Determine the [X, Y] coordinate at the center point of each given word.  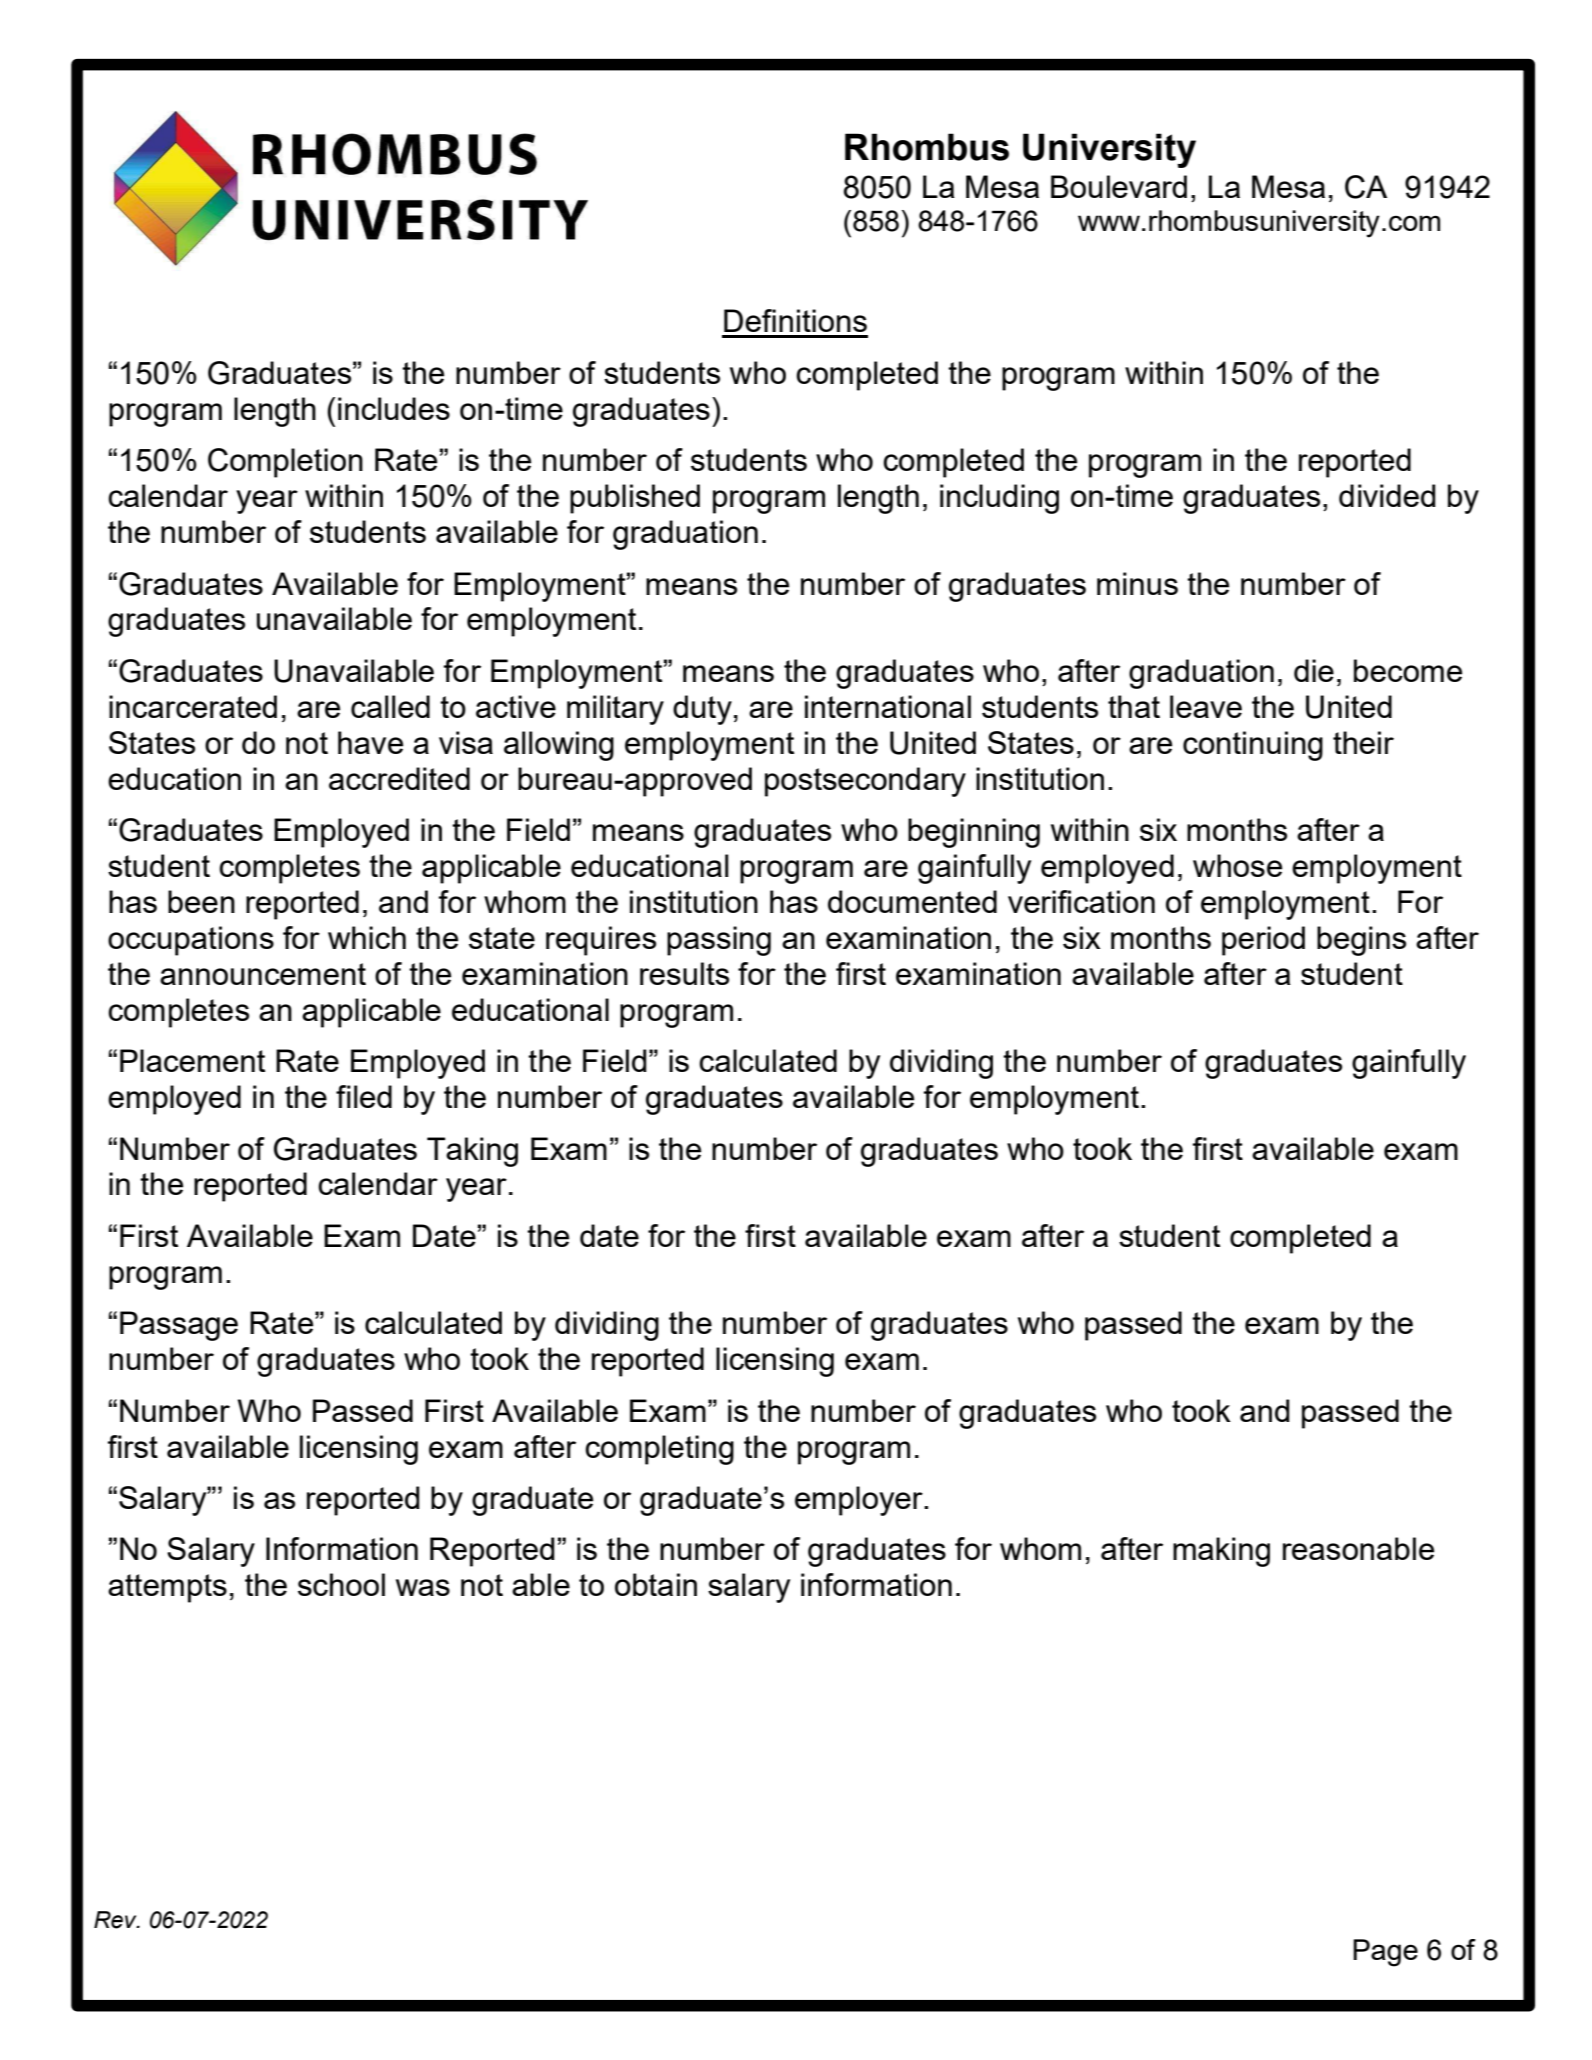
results [684, 973]
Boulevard [1119, 186]
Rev [116, 1920]
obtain [656, 1584]
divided [1387, 495]
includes [394, 408]
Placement [192, 1060]
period [1263, 941]
